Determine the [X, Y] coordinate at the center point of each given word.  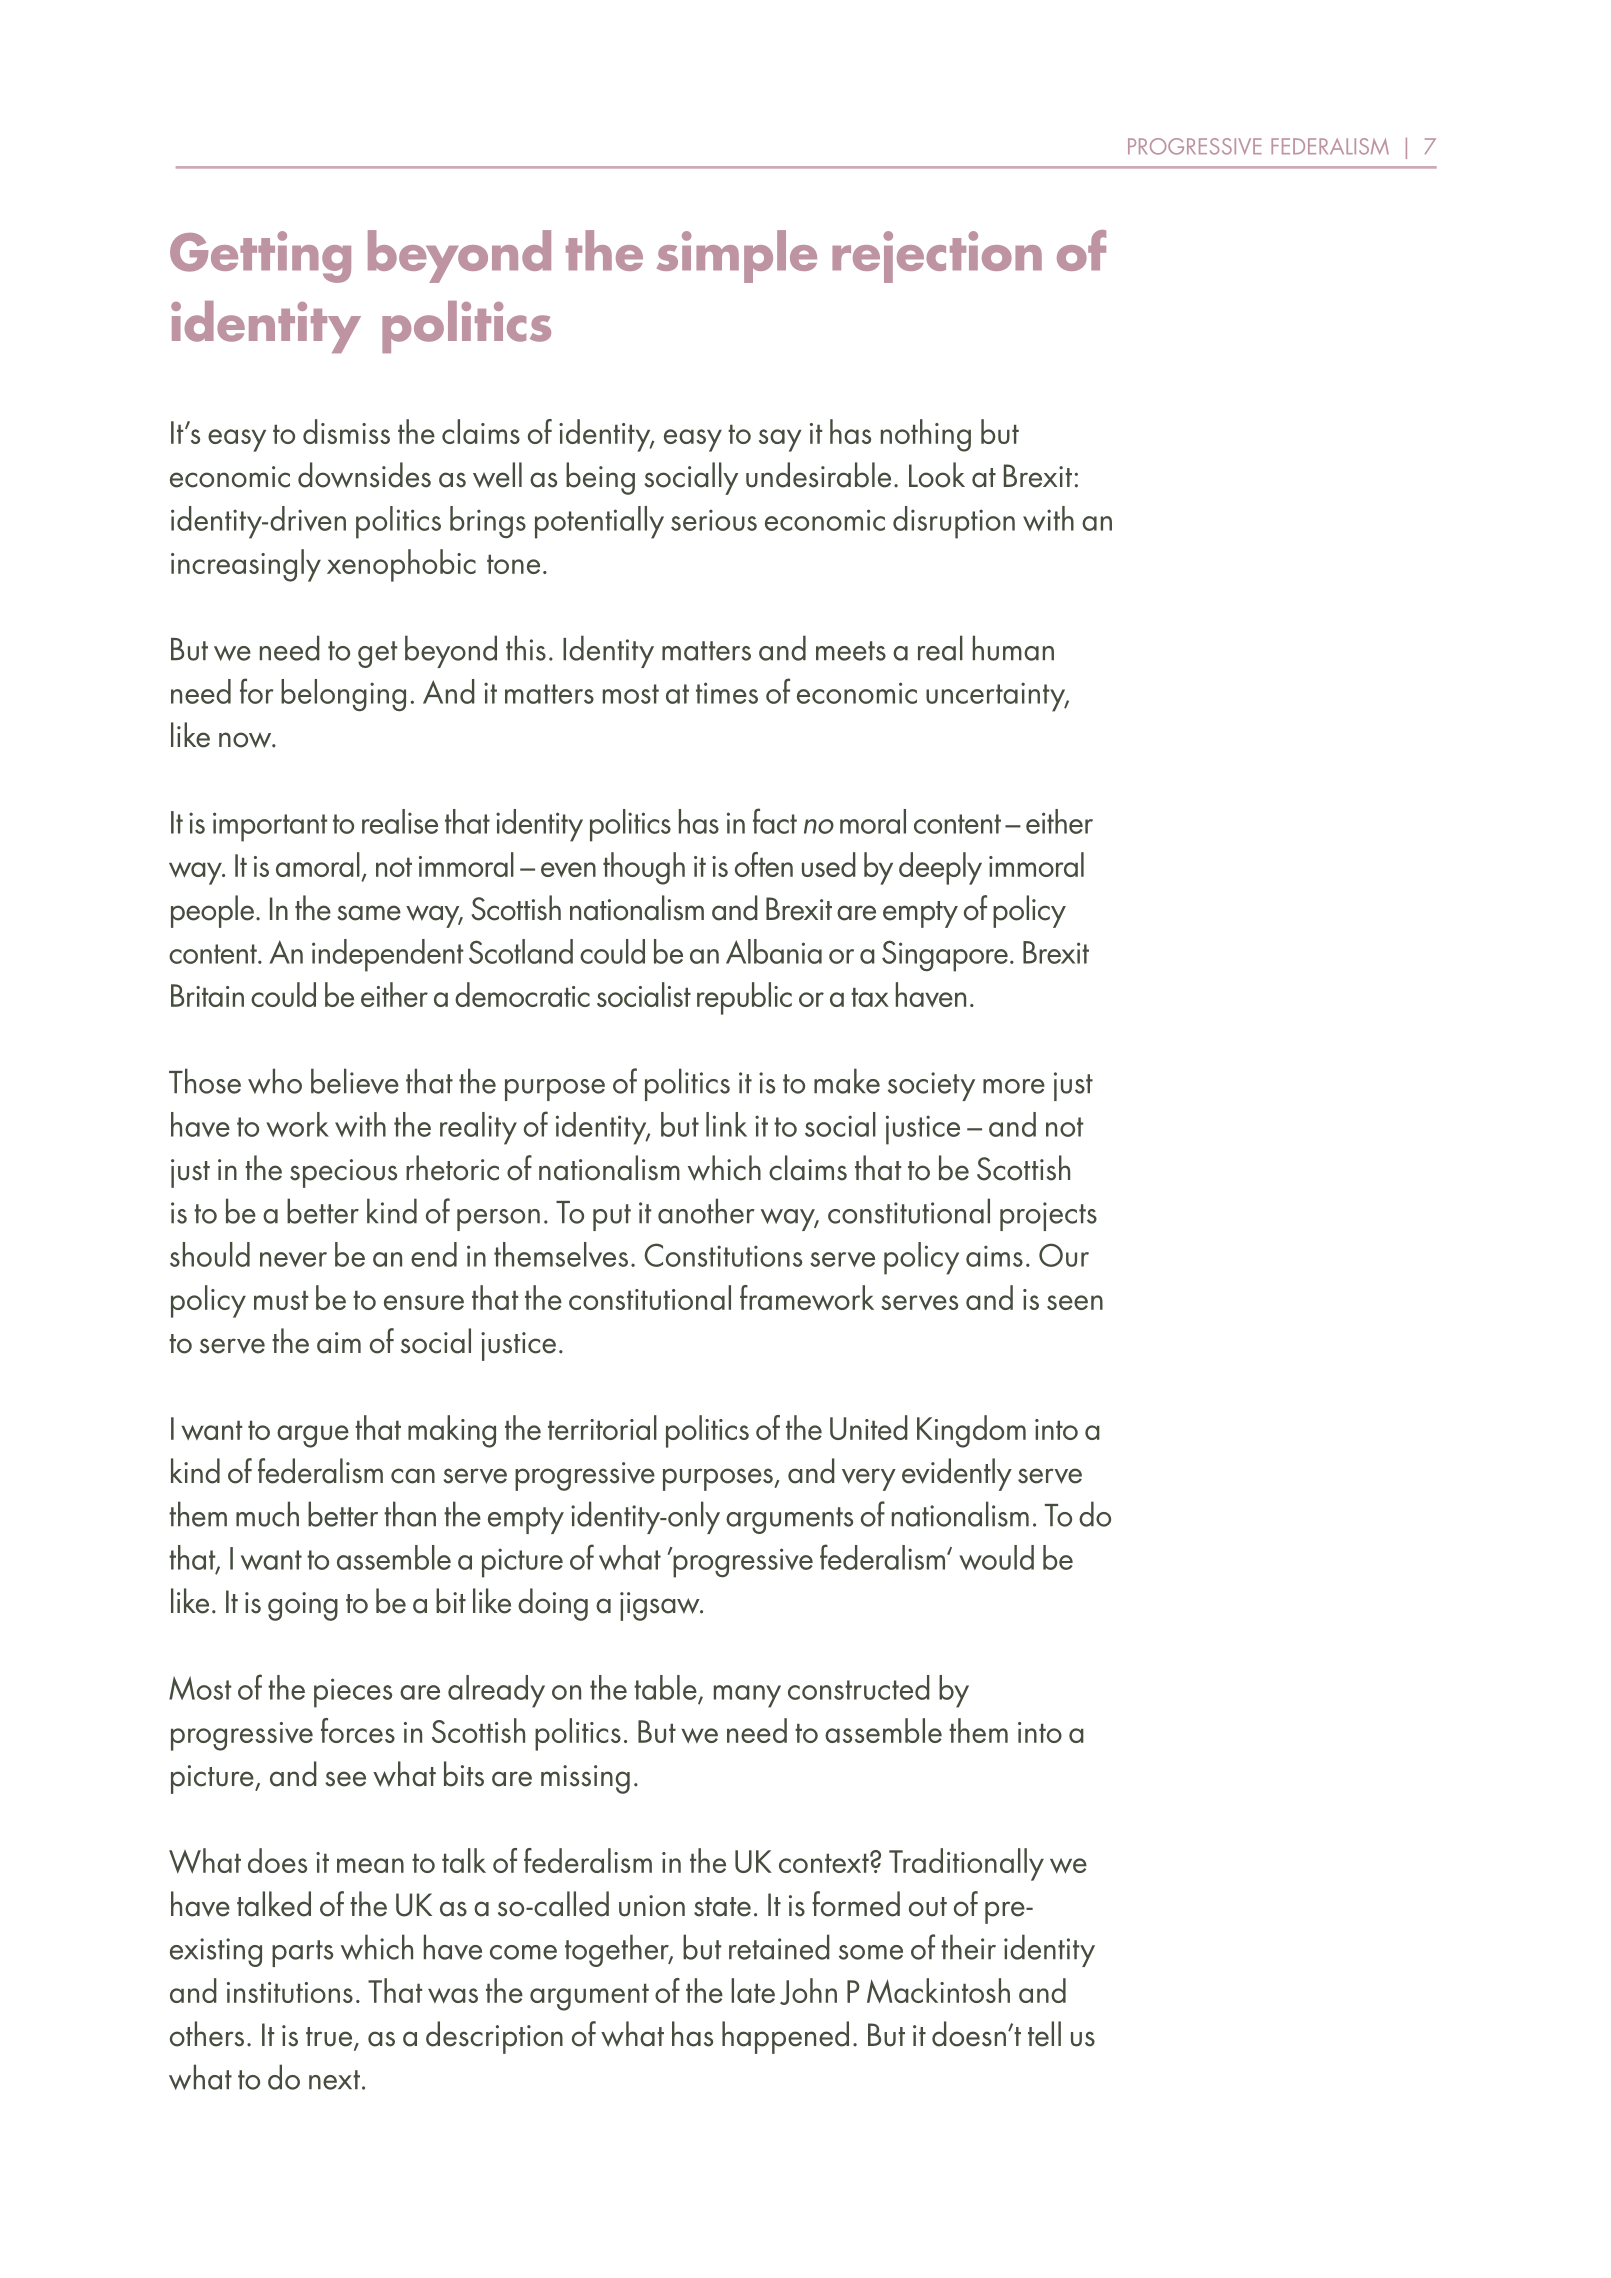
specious [343, 1173]
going [303, 1606]
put [612, 1217]
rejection [937, 257]
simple [737, 256]
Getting [260, 257]
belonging [343, 695]
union [652, 1906]
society [931, 1086]
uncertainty [997, 697]
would [996, 1557]
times [727, 693]
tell [1044, 2034]
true [330, 2038]
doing [553, 1604]
